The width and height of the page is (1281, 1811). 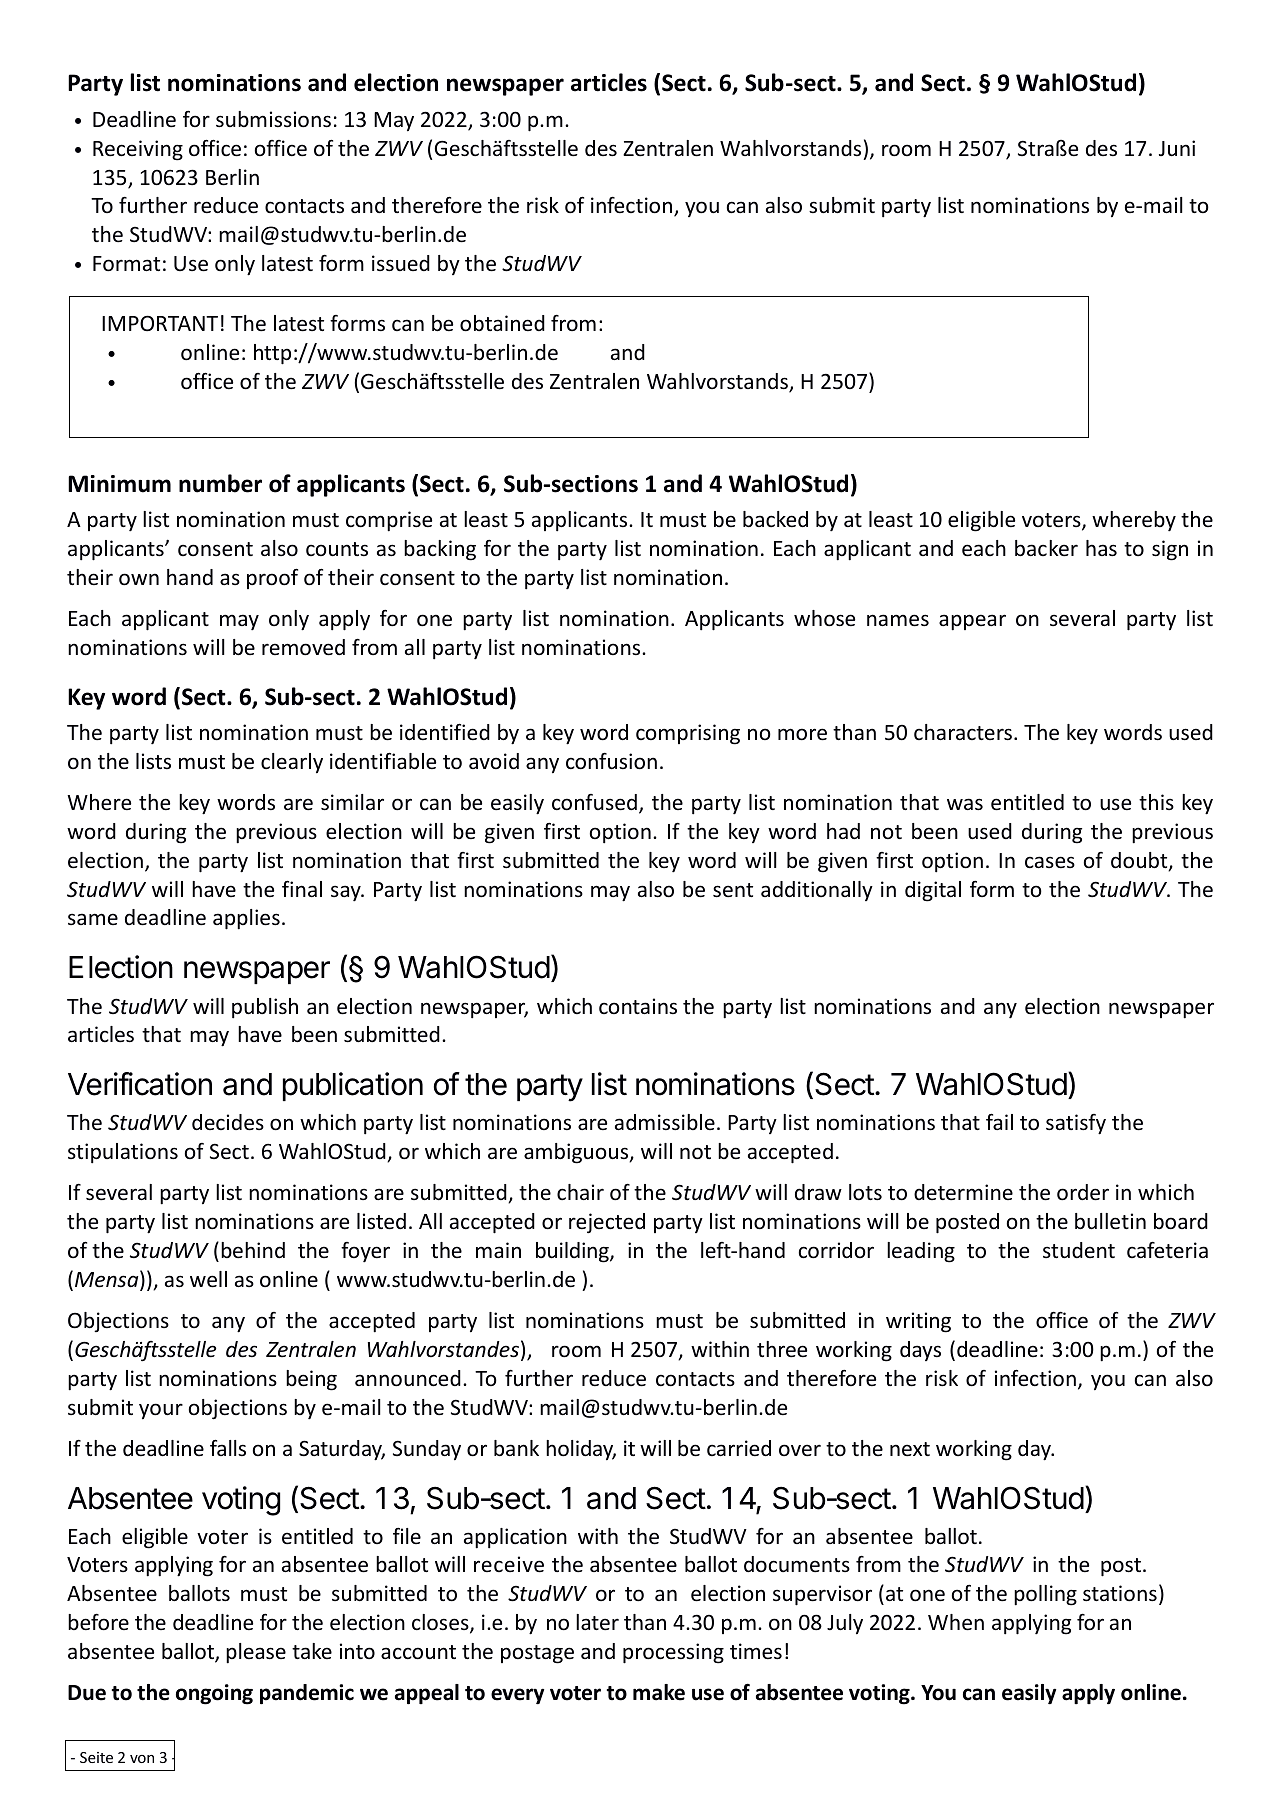 What do you see at coordinates (638, 1006) in the page?
I see `contains` at bounding box center [638, 1006].
